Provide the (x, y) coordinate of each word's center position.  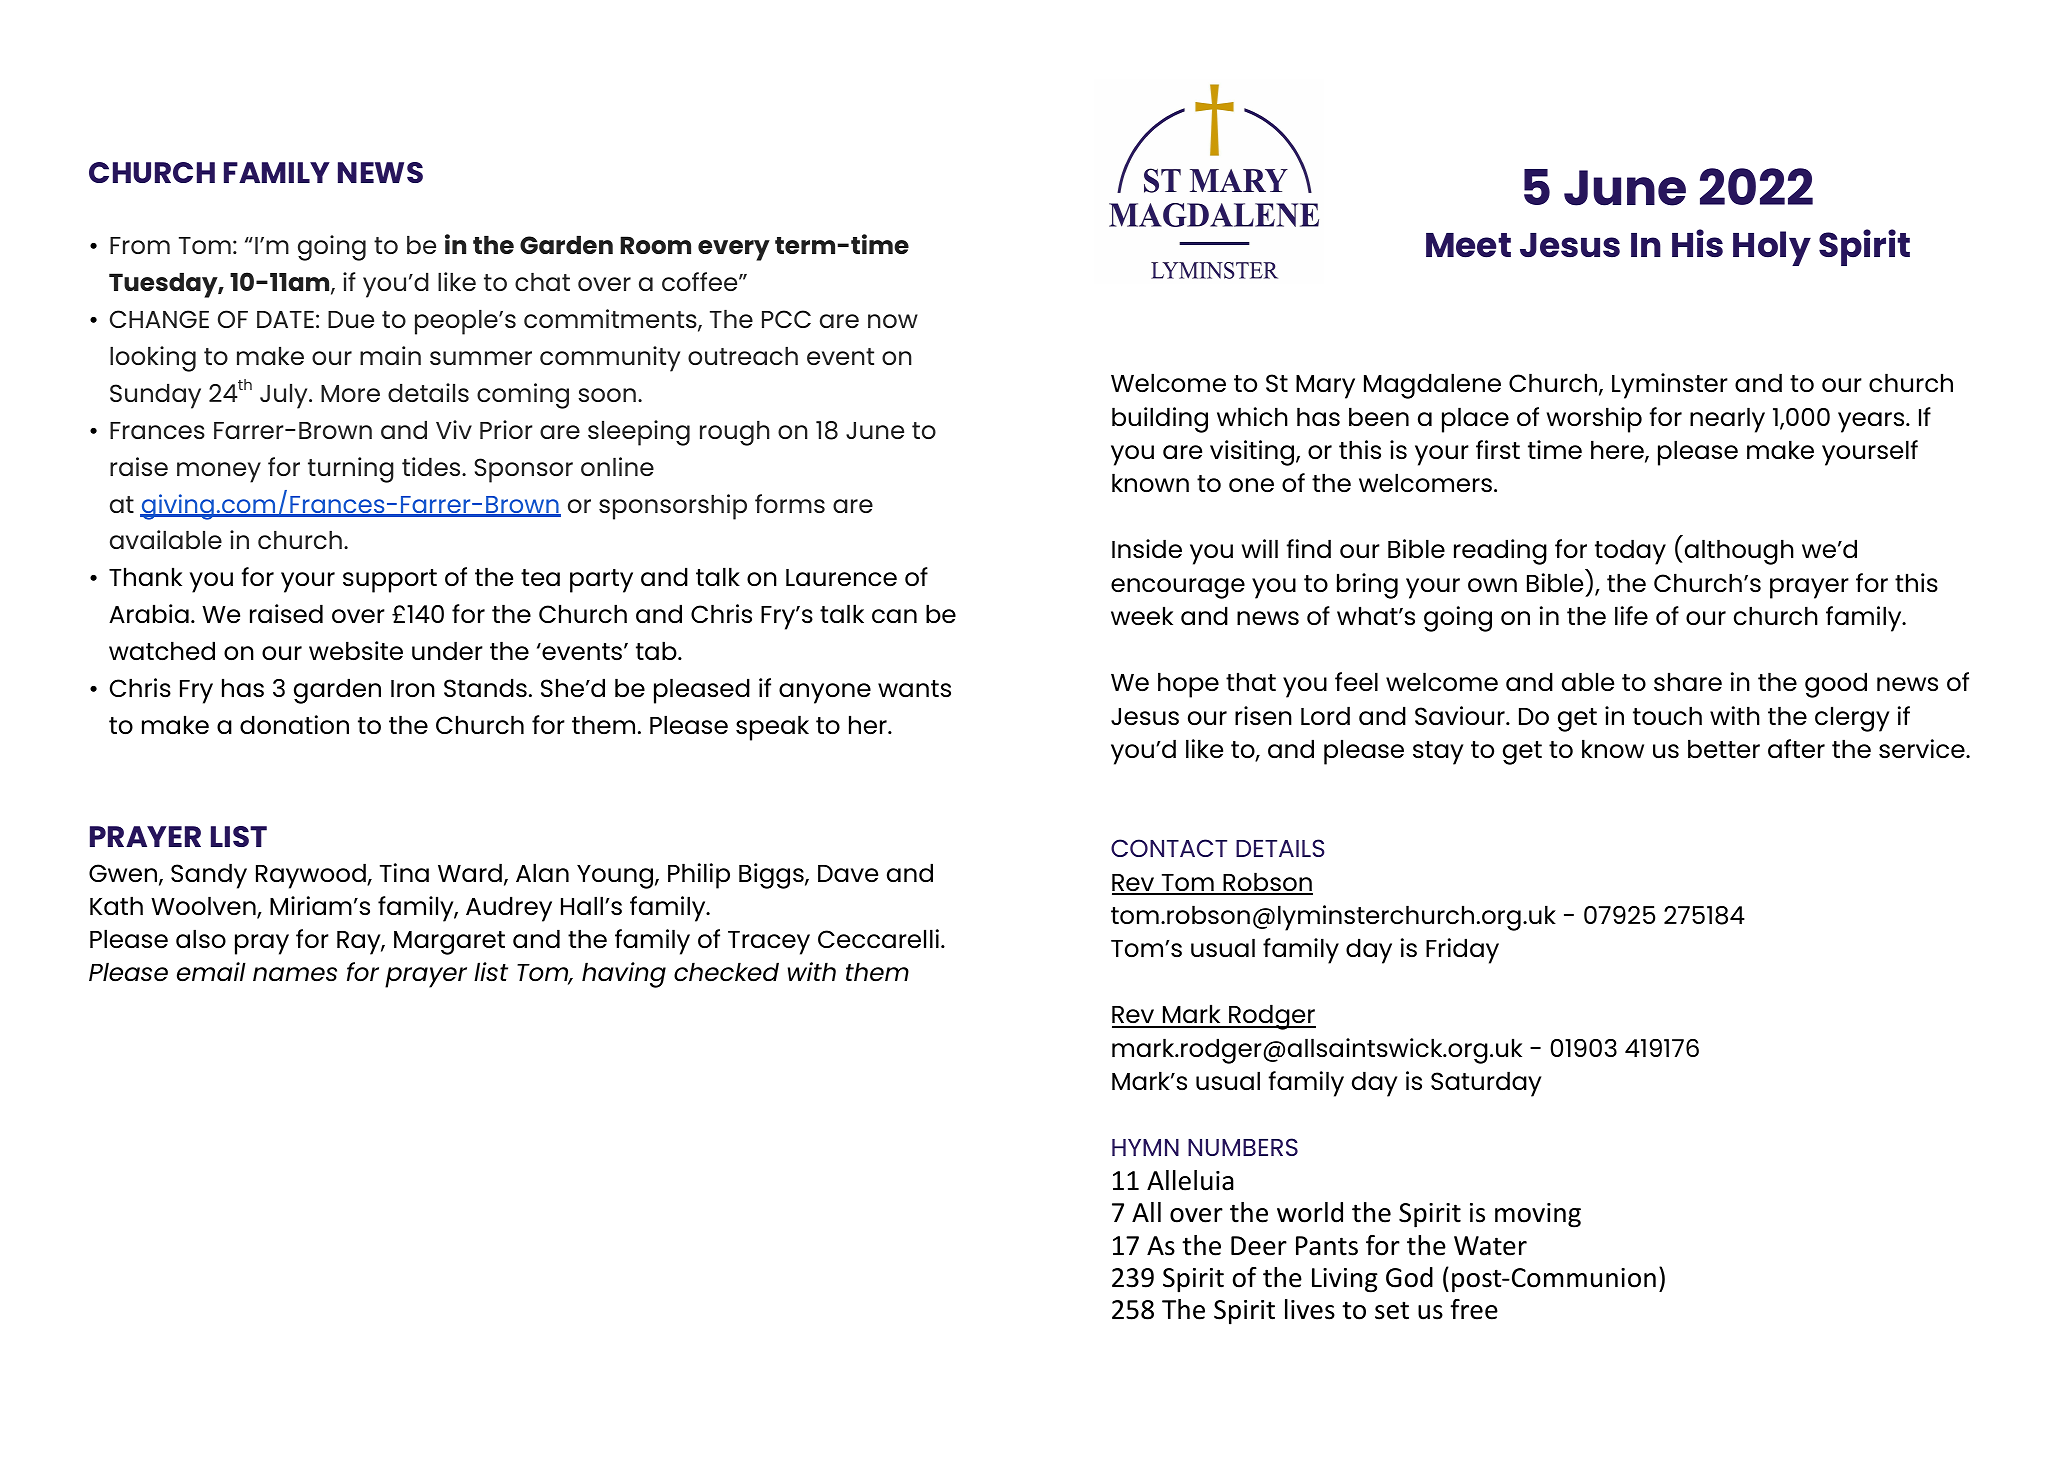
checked (726, 972)
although (1738, 552)
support (390, 581)
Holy (1772, 248)
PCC (786, 319)
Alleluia (1190, 1180)
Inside (1147, 549)
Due (351, 319)
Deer (1259, 1246)
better (1724, 748)
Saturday (1486, 1084)
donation (294, 724)
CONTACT (1169, 848)
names (295, 974)
